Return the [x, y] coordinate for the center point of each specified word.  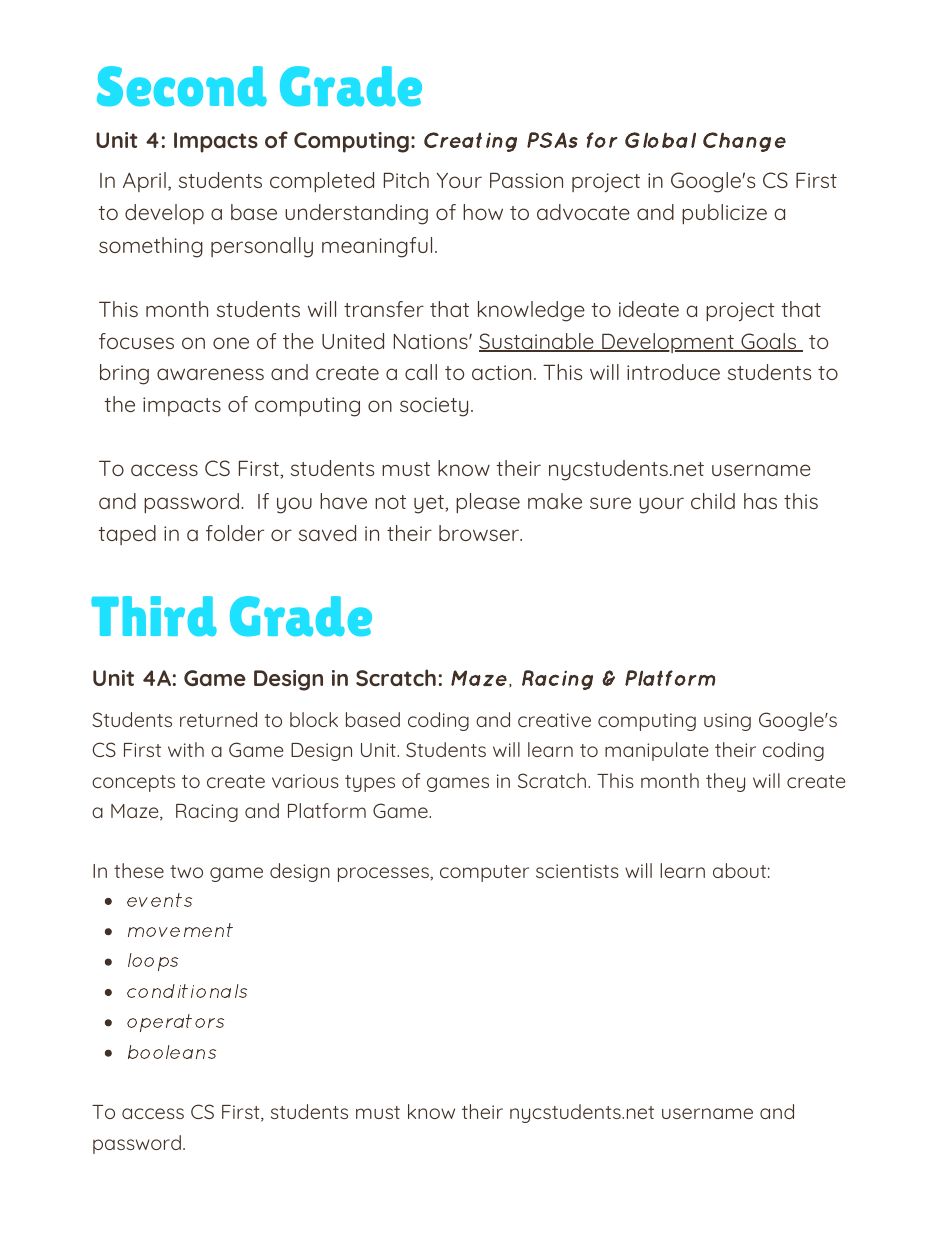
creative [554, 720]
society [434, 407]
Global [660, 140]
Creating [470, 142]
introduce [673, 372]
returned [218, 719]
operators [175, 1023]
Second [182, 86]
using [727, 722]
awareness [210, 374]
